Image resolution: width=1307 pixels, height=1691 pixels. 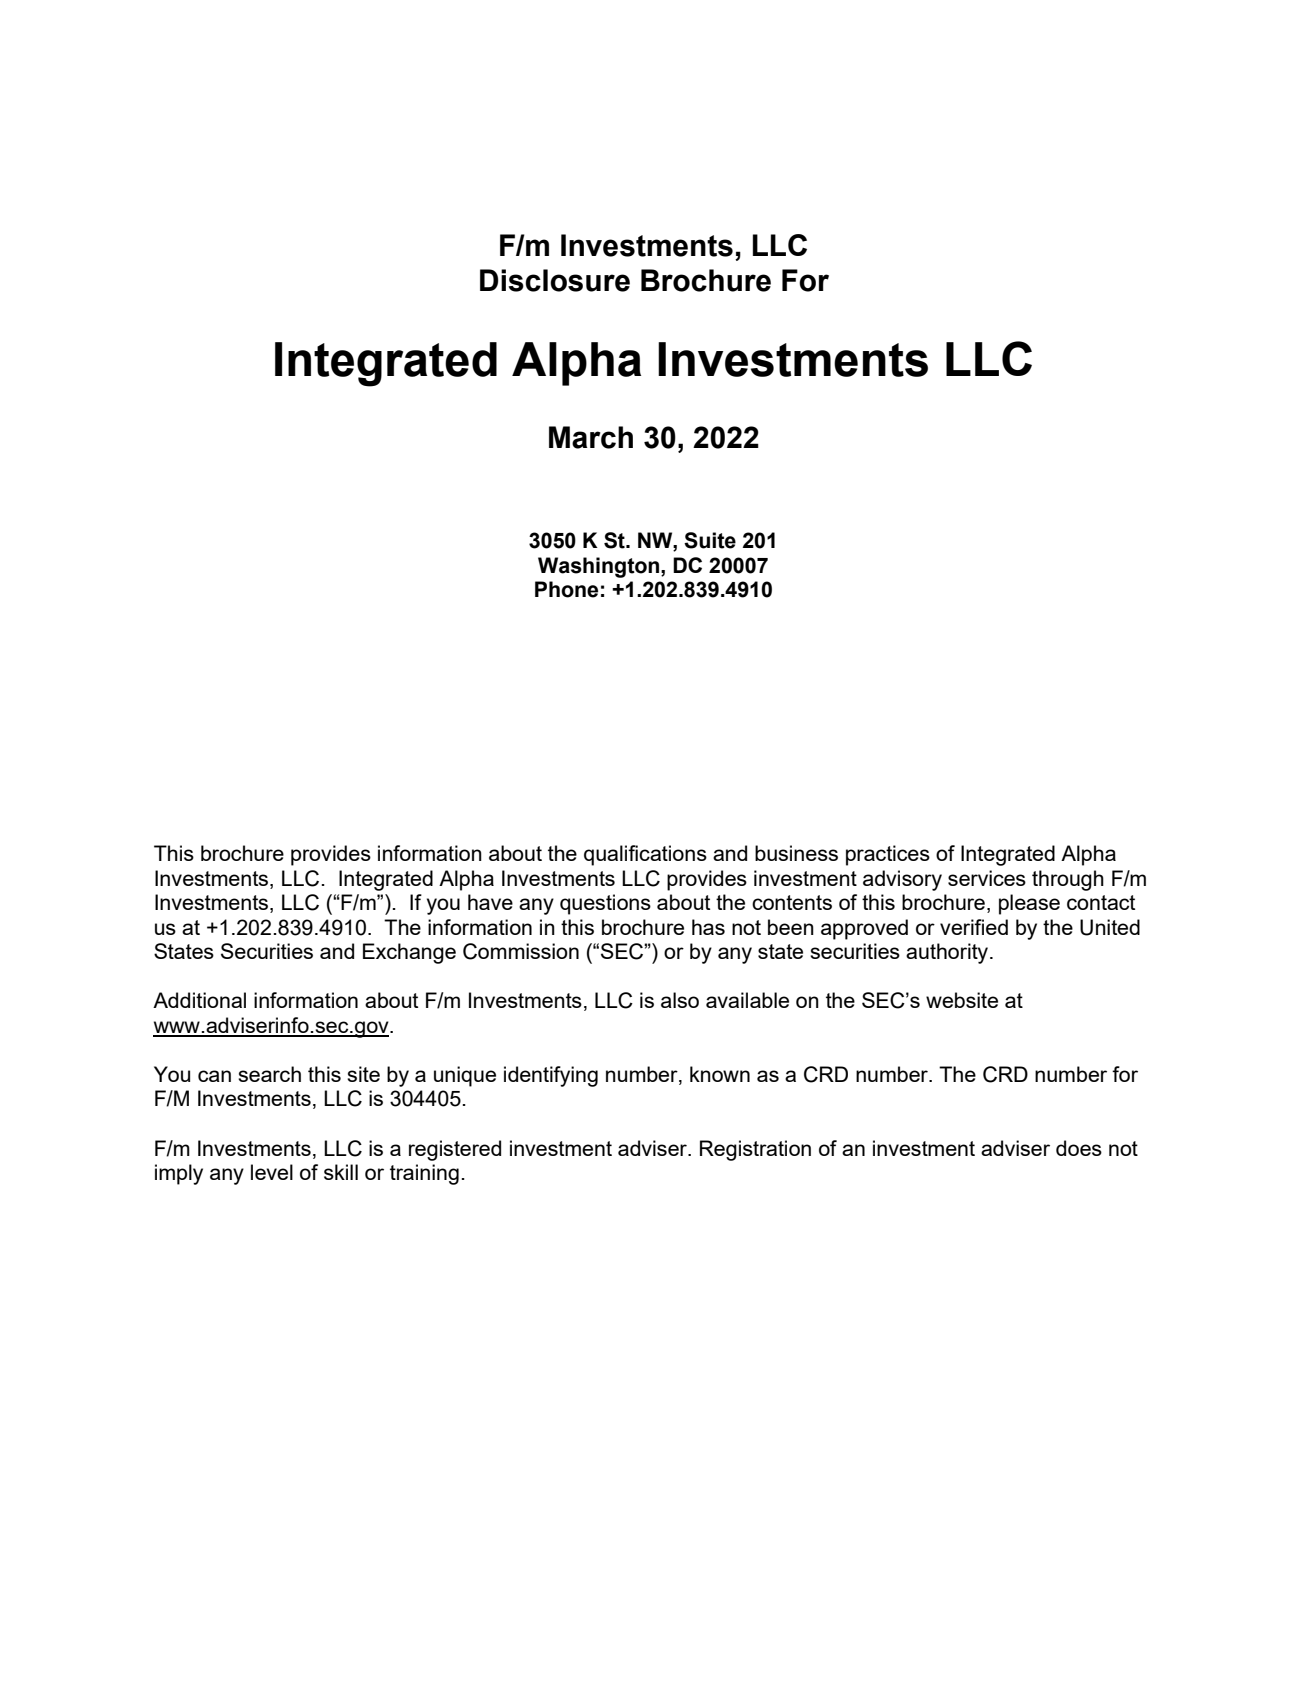 What do you see at coordinates (710, 540) in the page?
I see `Suite` at bounding box center [710, 540].
